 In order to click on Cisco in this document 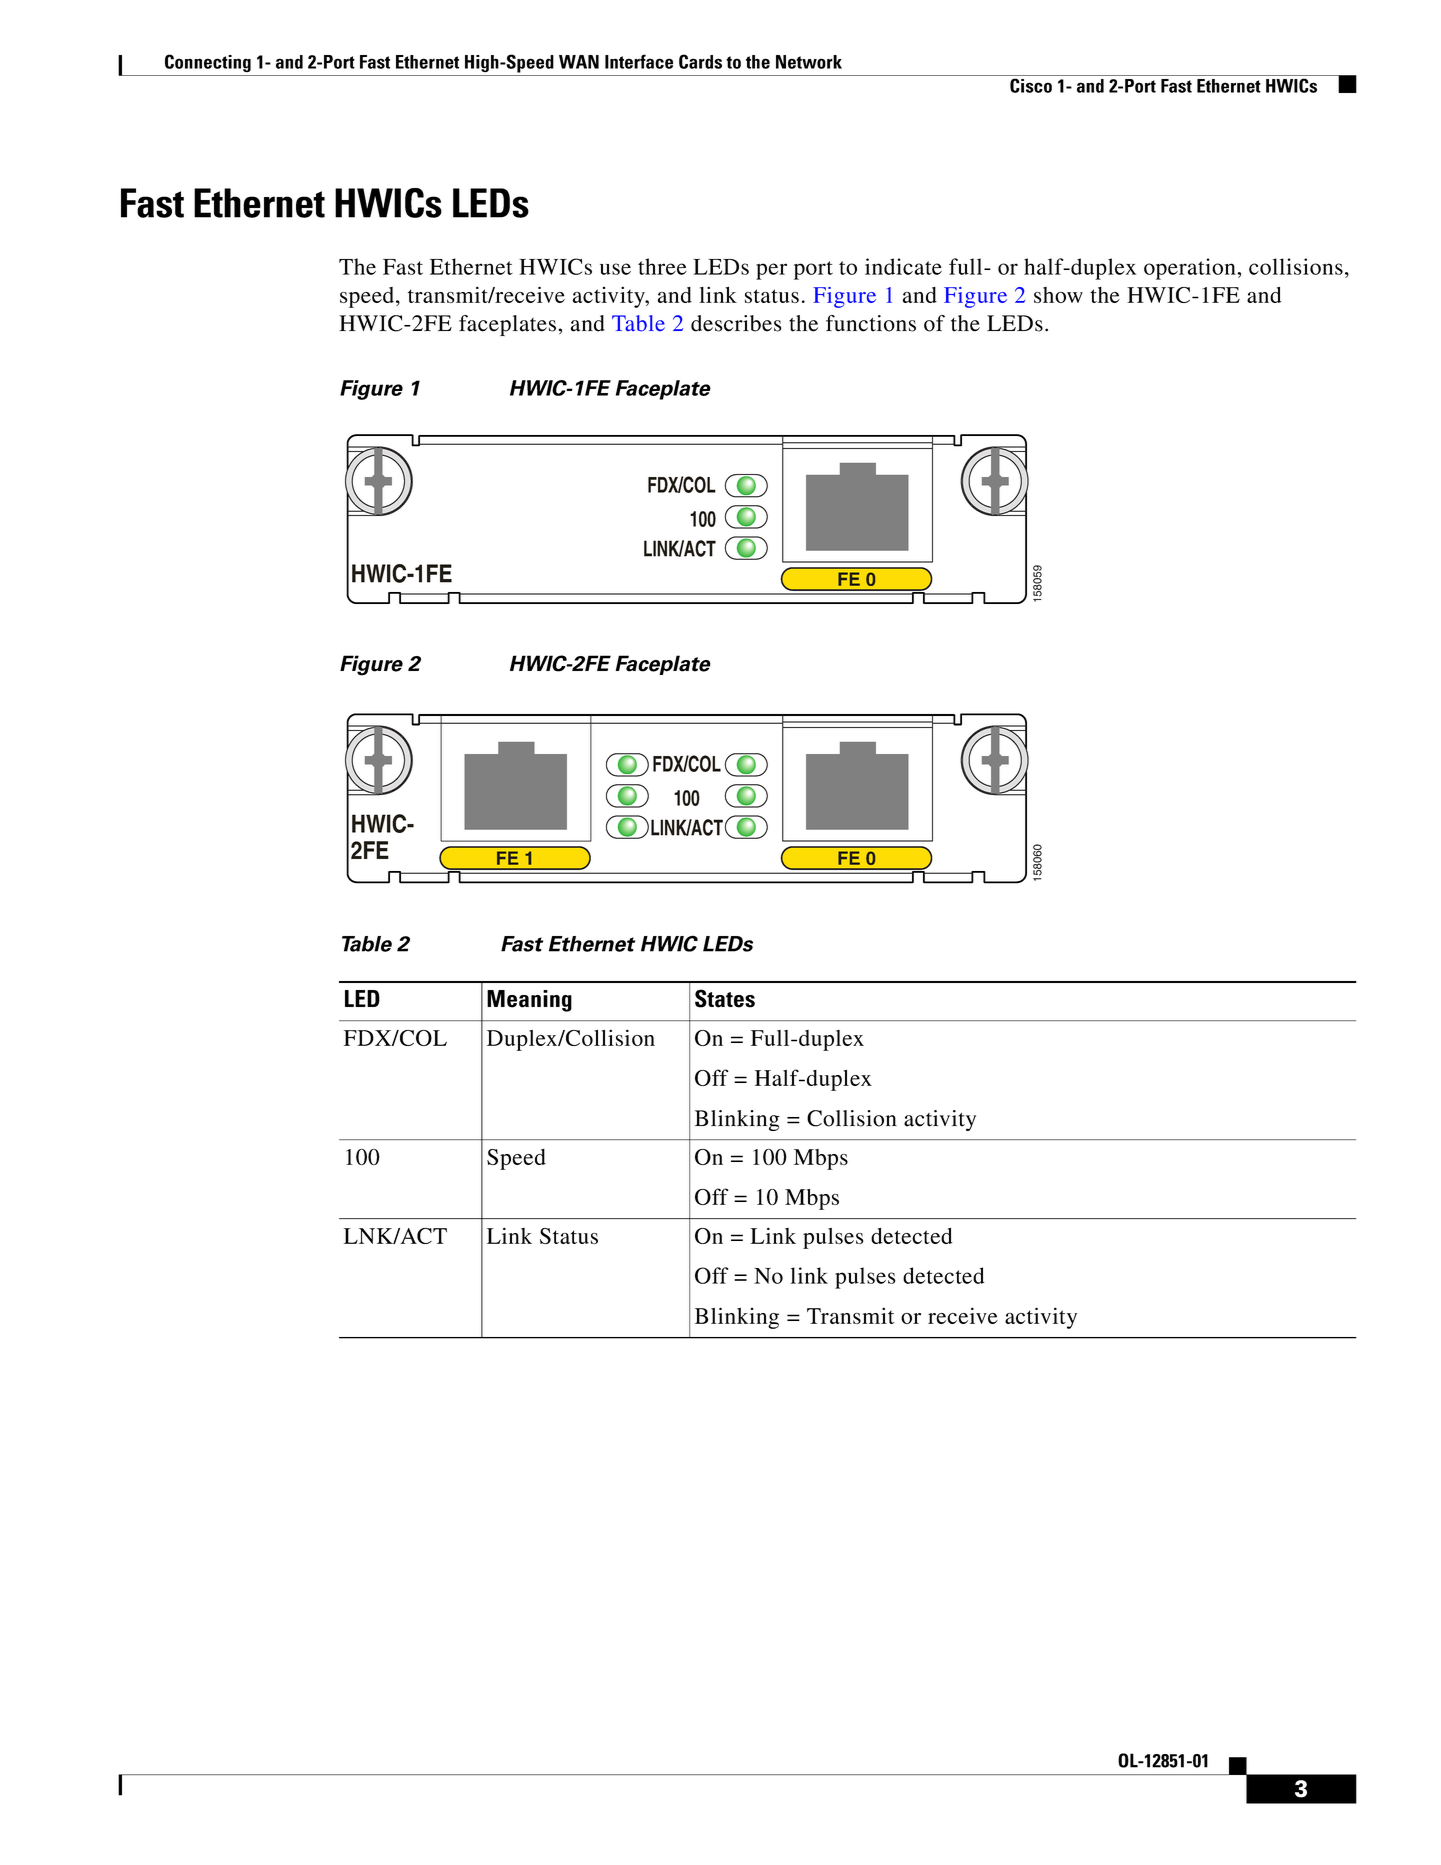, I will do `click(1031, 85)`.
